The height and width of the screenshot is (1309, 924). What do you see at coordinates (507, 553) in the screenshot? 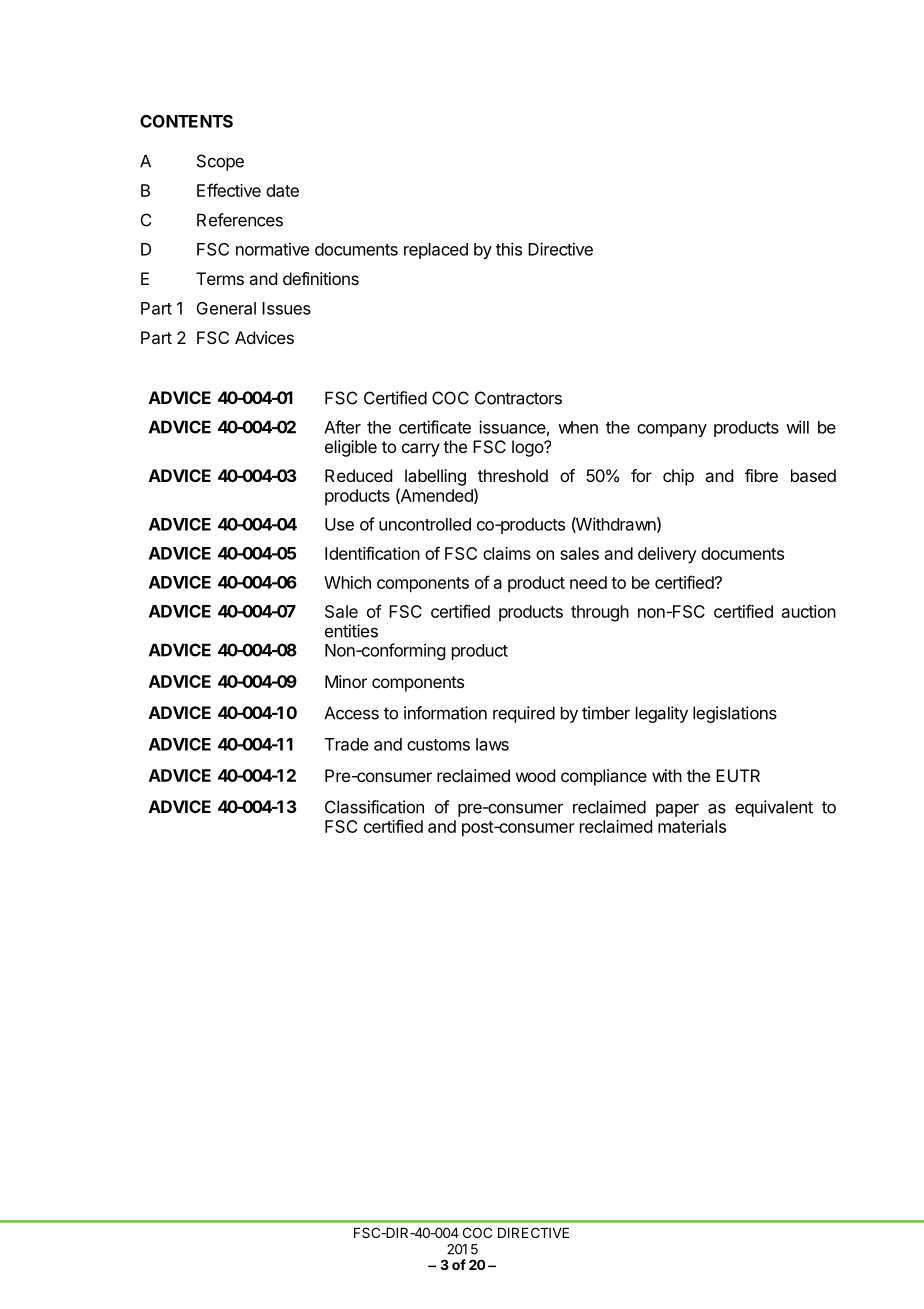
I see `claims` at bounding box center [507, 553].
